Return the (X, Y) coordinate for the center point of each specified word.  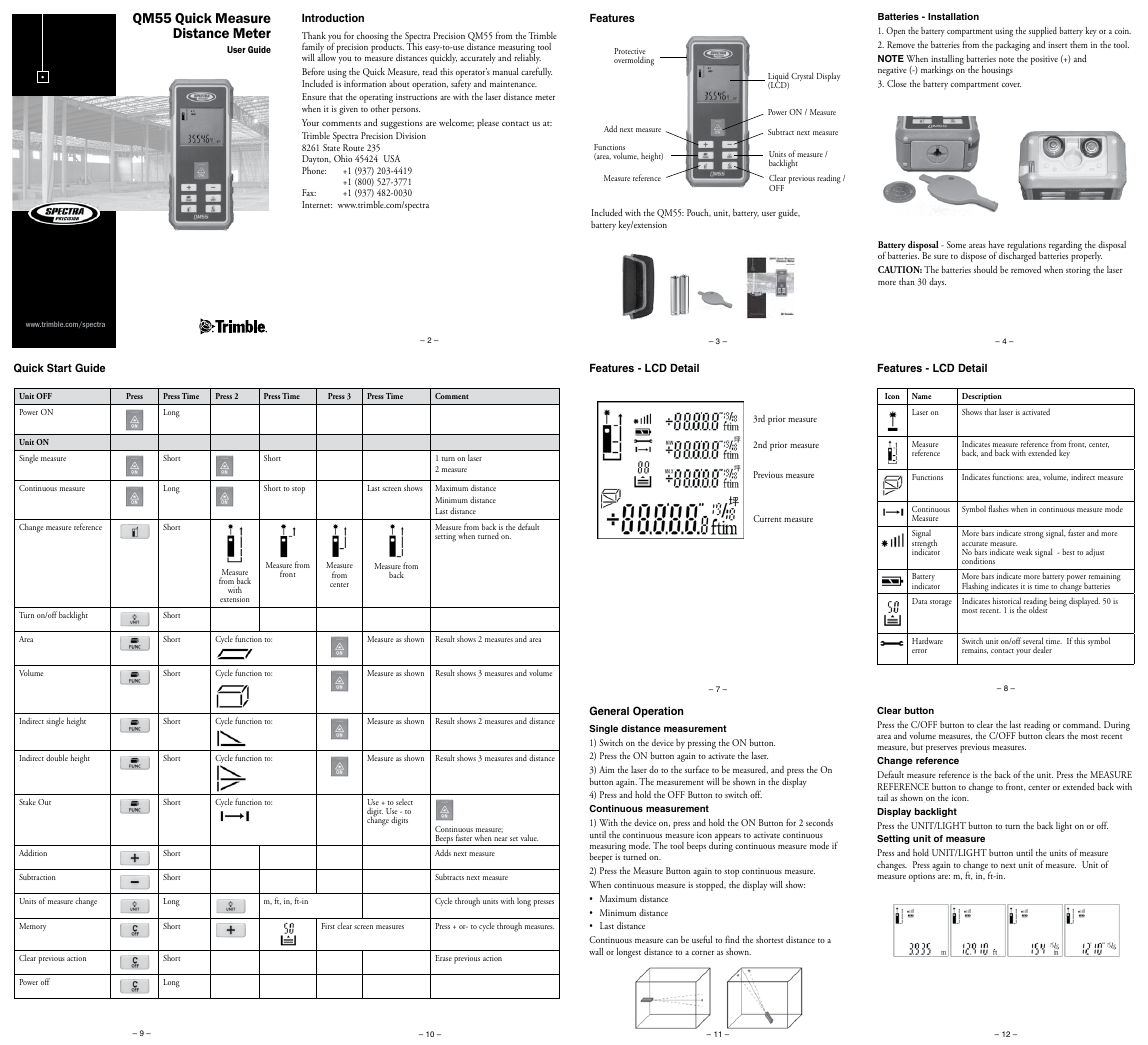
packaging (1013, 46)
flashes (999, 508)
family (313, 48)
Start (59, 367)
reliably (527, 58)
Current (767, 518)
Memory (32, 927)
